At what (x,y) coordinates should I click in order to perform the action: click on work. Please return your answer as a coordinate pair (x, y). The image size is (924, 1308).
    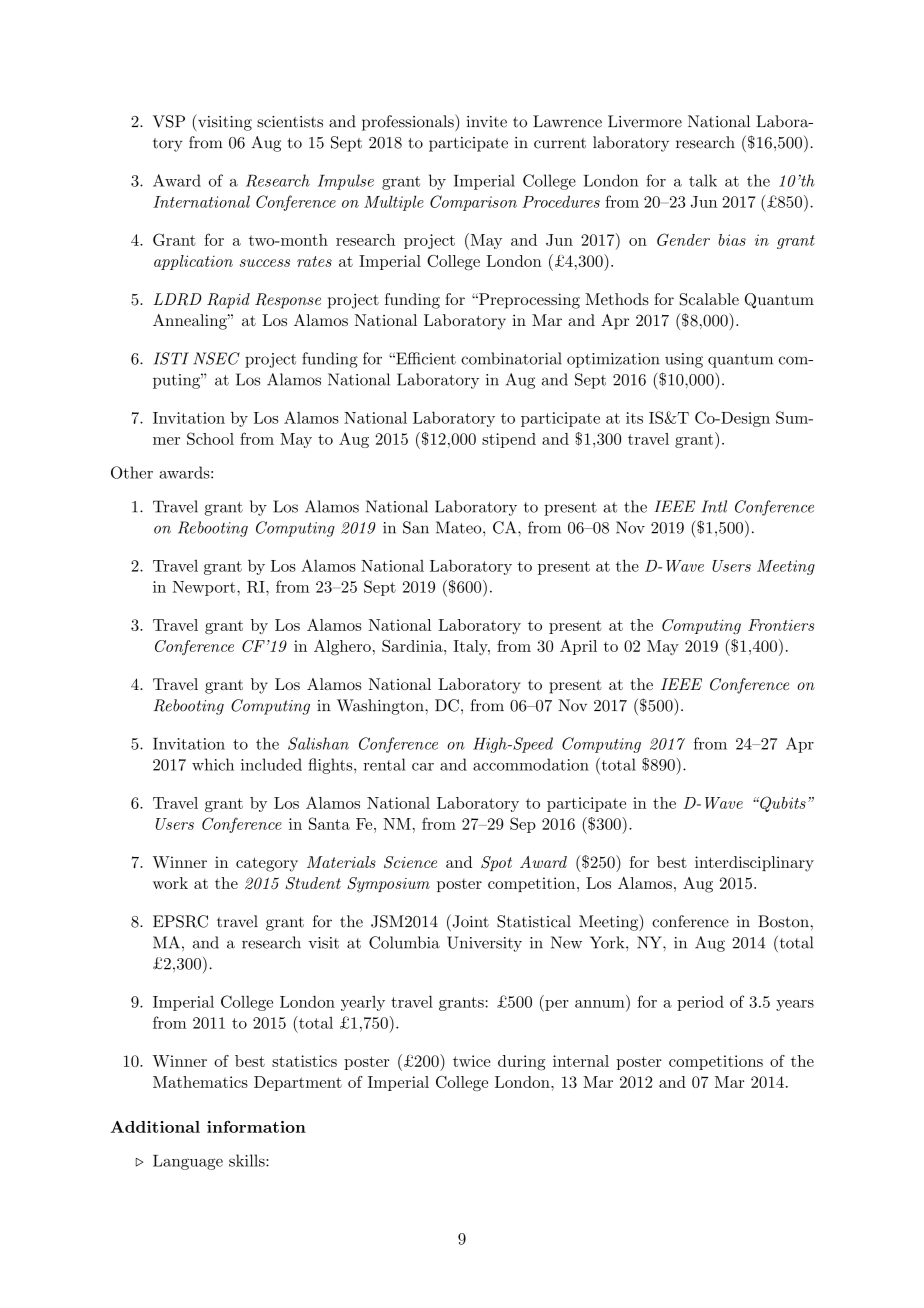
    Looking at the image, I should click on (170, 883).
